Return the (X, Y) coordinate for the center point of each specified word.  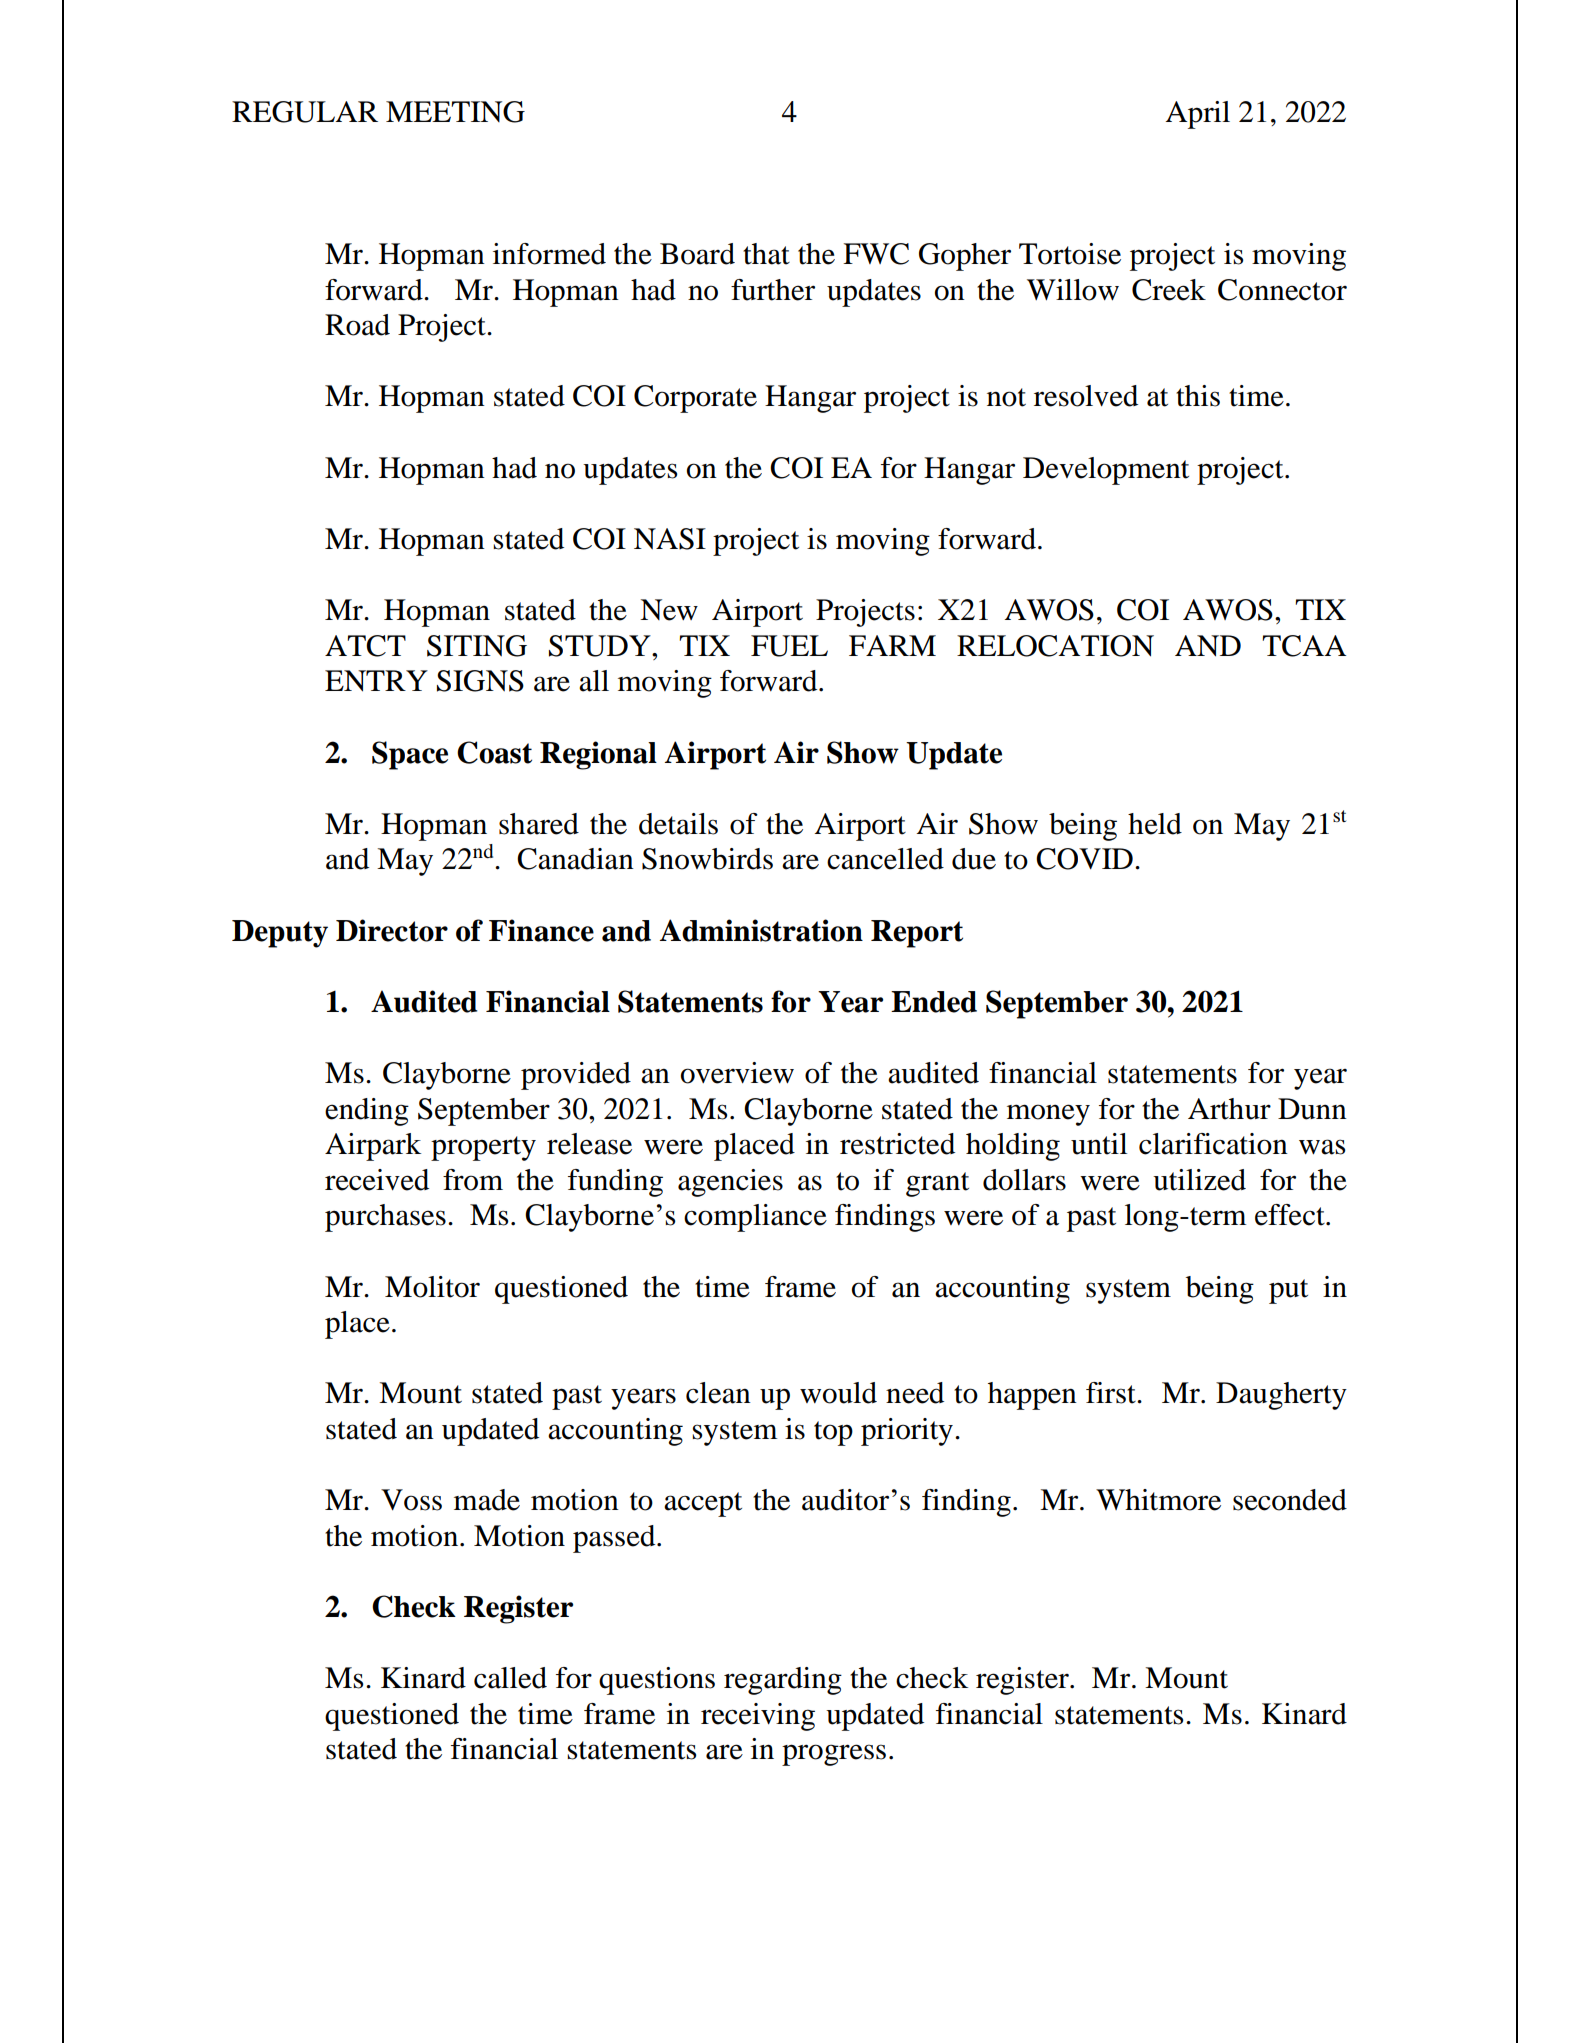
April (1198, 115)
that (766, 254)
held (1155, 824)
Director (392, 930)
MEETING (455, 112)
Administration (761, 930)
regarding (783, 1681)
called (510, 1678)
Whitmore (1158, 1500)
